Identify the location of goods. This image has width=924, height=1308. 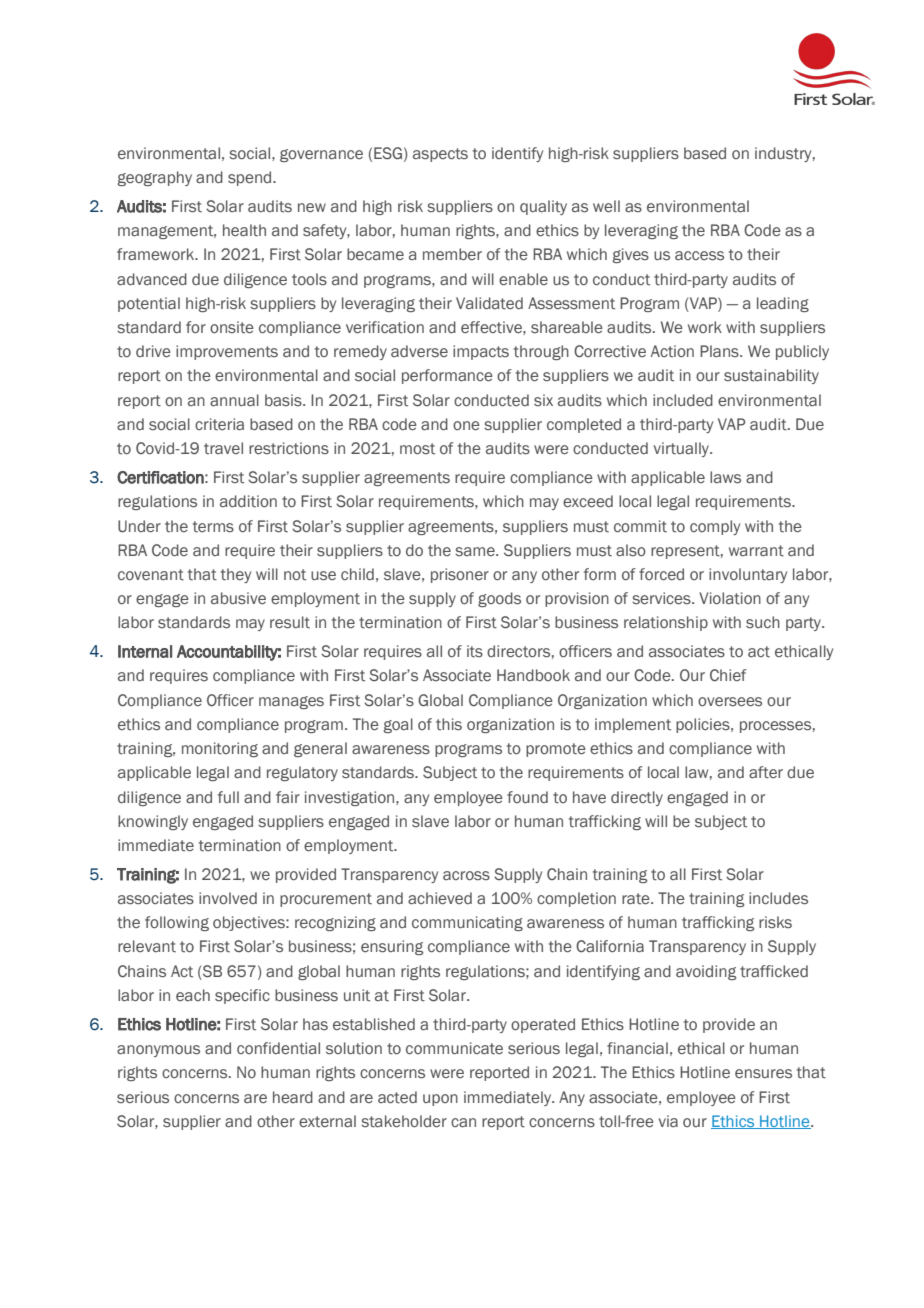
(499, 599).
